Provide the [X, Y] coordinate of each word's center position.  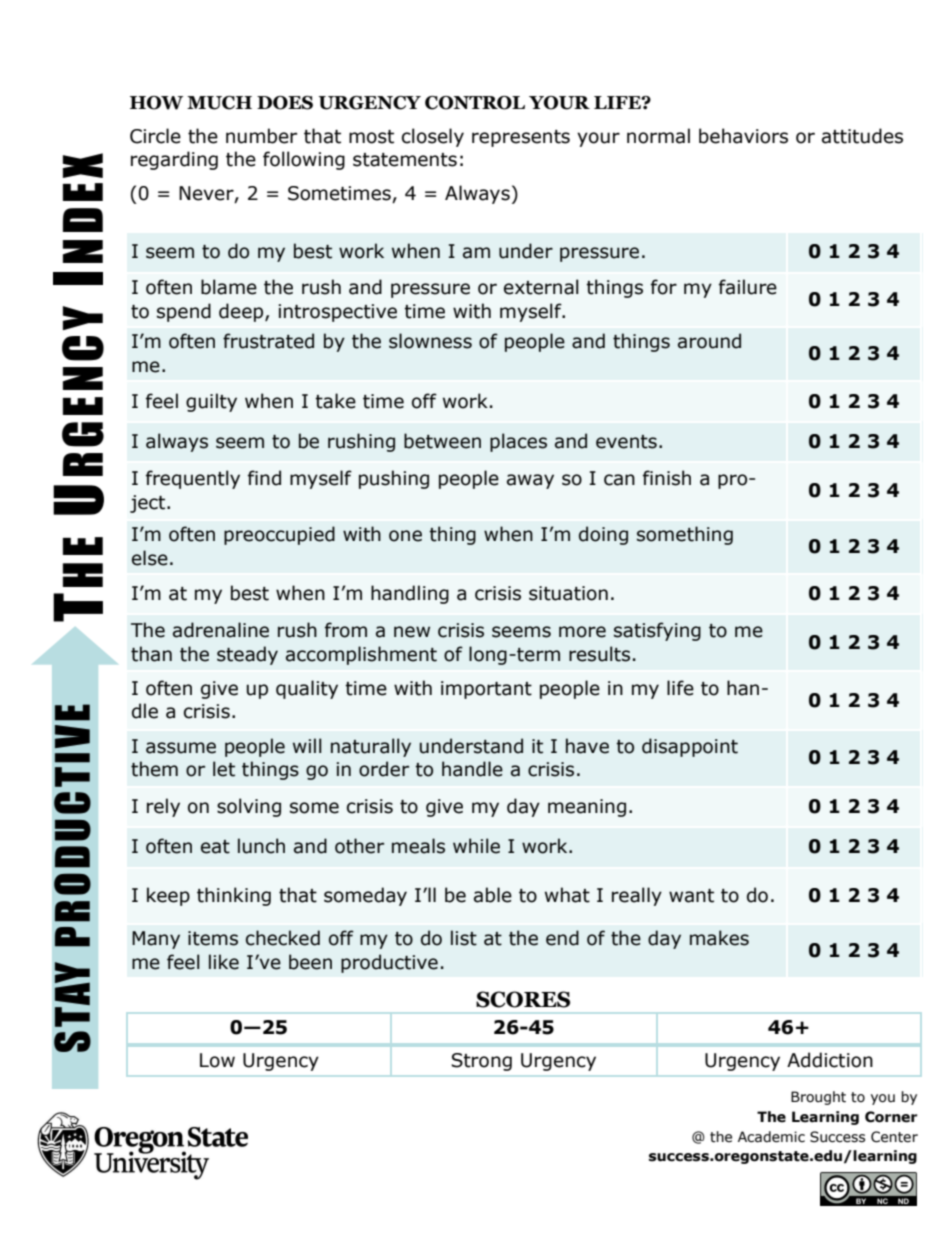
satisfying [657, 631]
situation [568, 593]
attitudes [862, 136]
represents [521, 138]
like [224, 962]
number [261, 136]
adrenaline [221, 630]
